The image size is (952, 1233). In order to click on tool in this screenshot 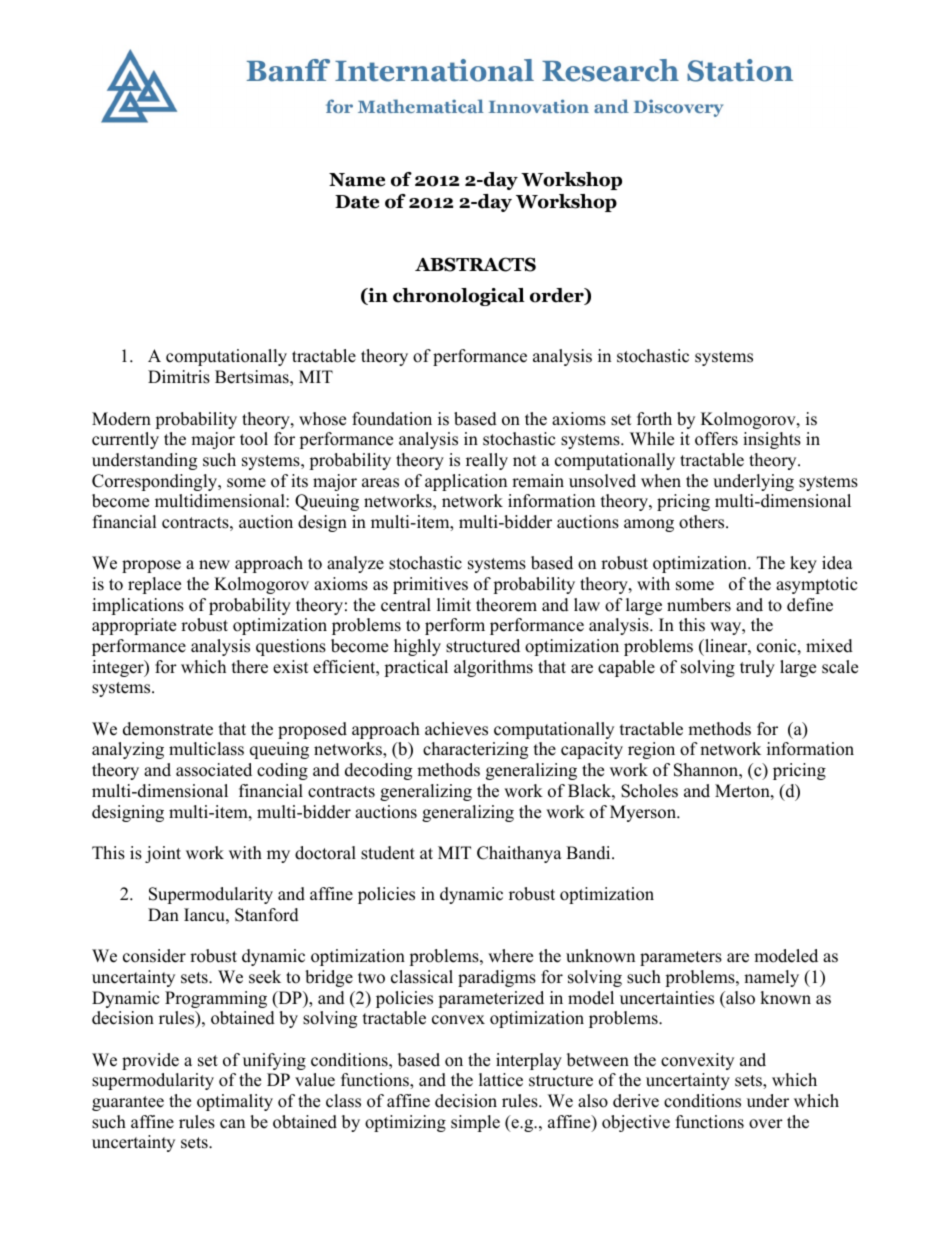, I will do `click(254, 439)`.
